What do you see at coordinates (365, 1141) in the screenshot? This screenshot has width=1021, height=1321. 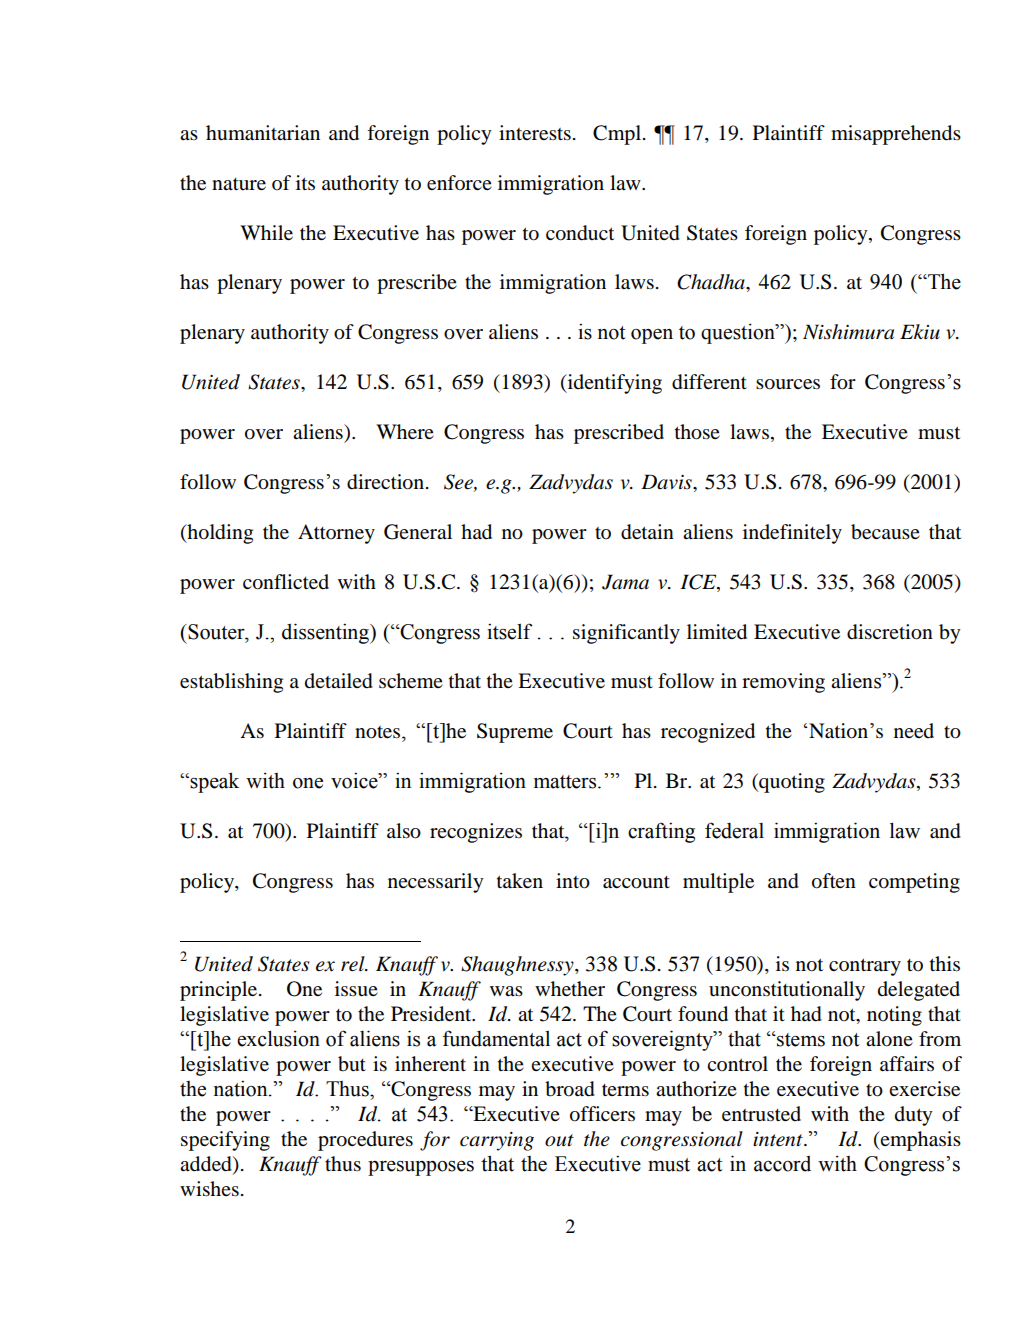 I see `procedures` at bounding box center [365, 1141].
